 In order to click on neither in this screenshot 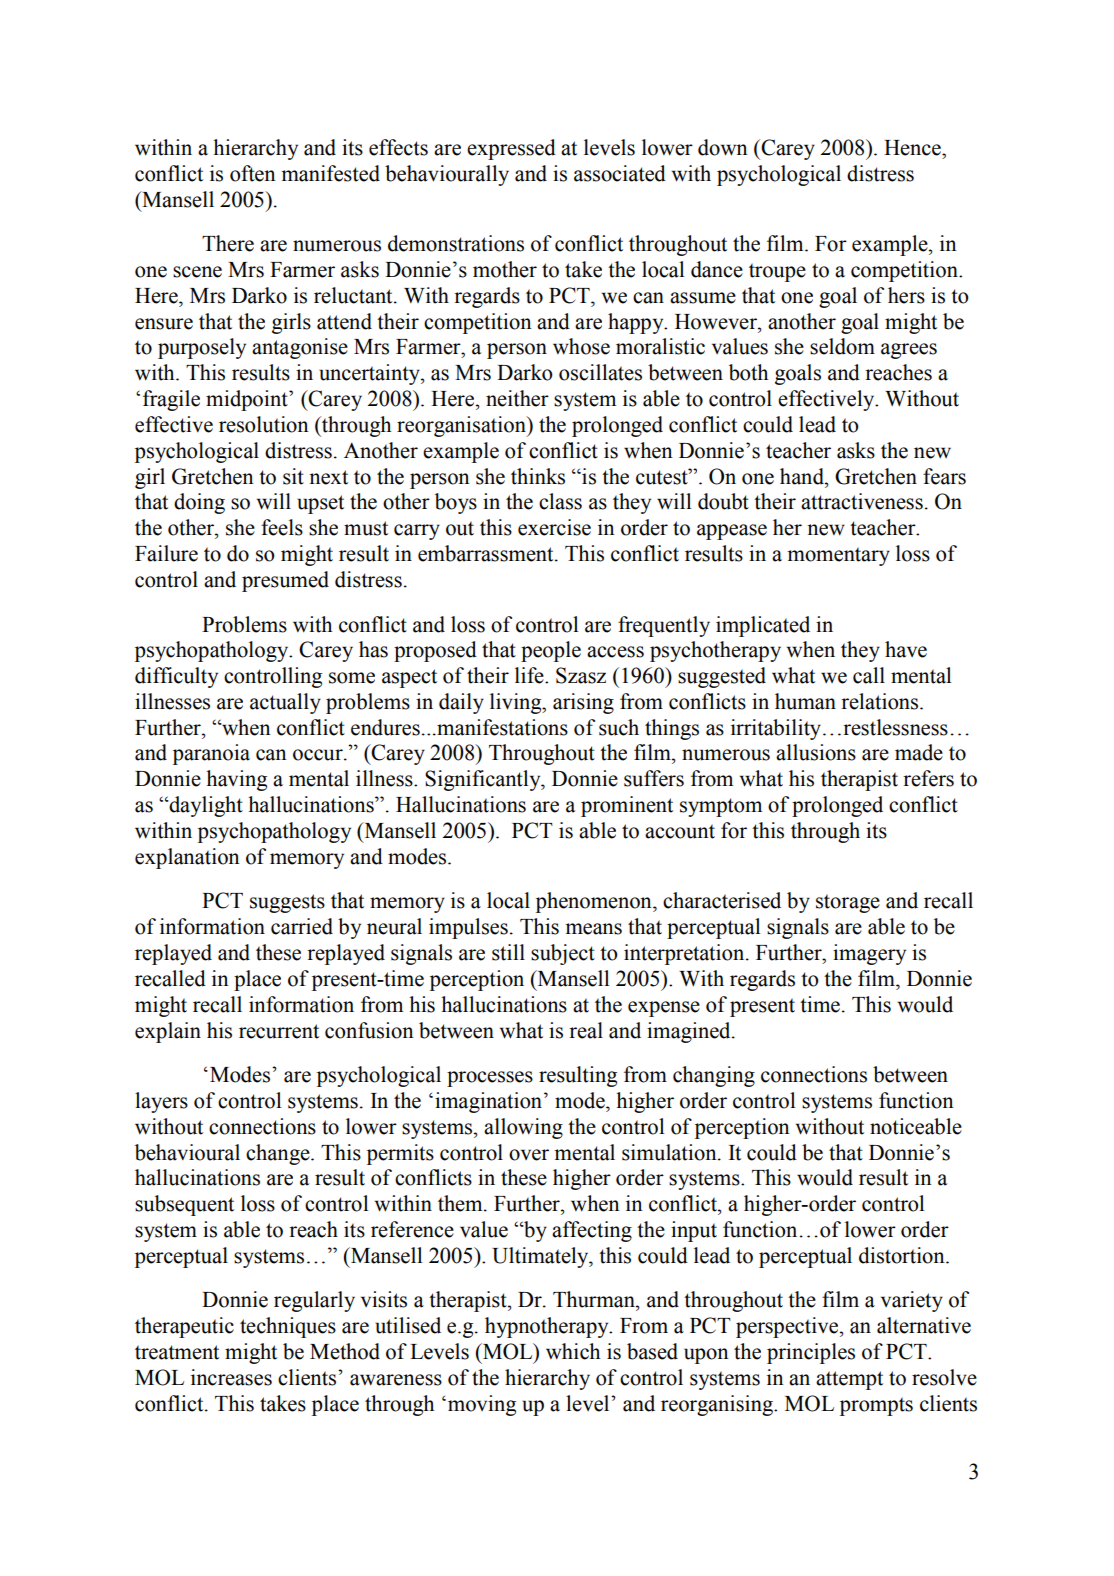, I will do `click(517, 398)`.
